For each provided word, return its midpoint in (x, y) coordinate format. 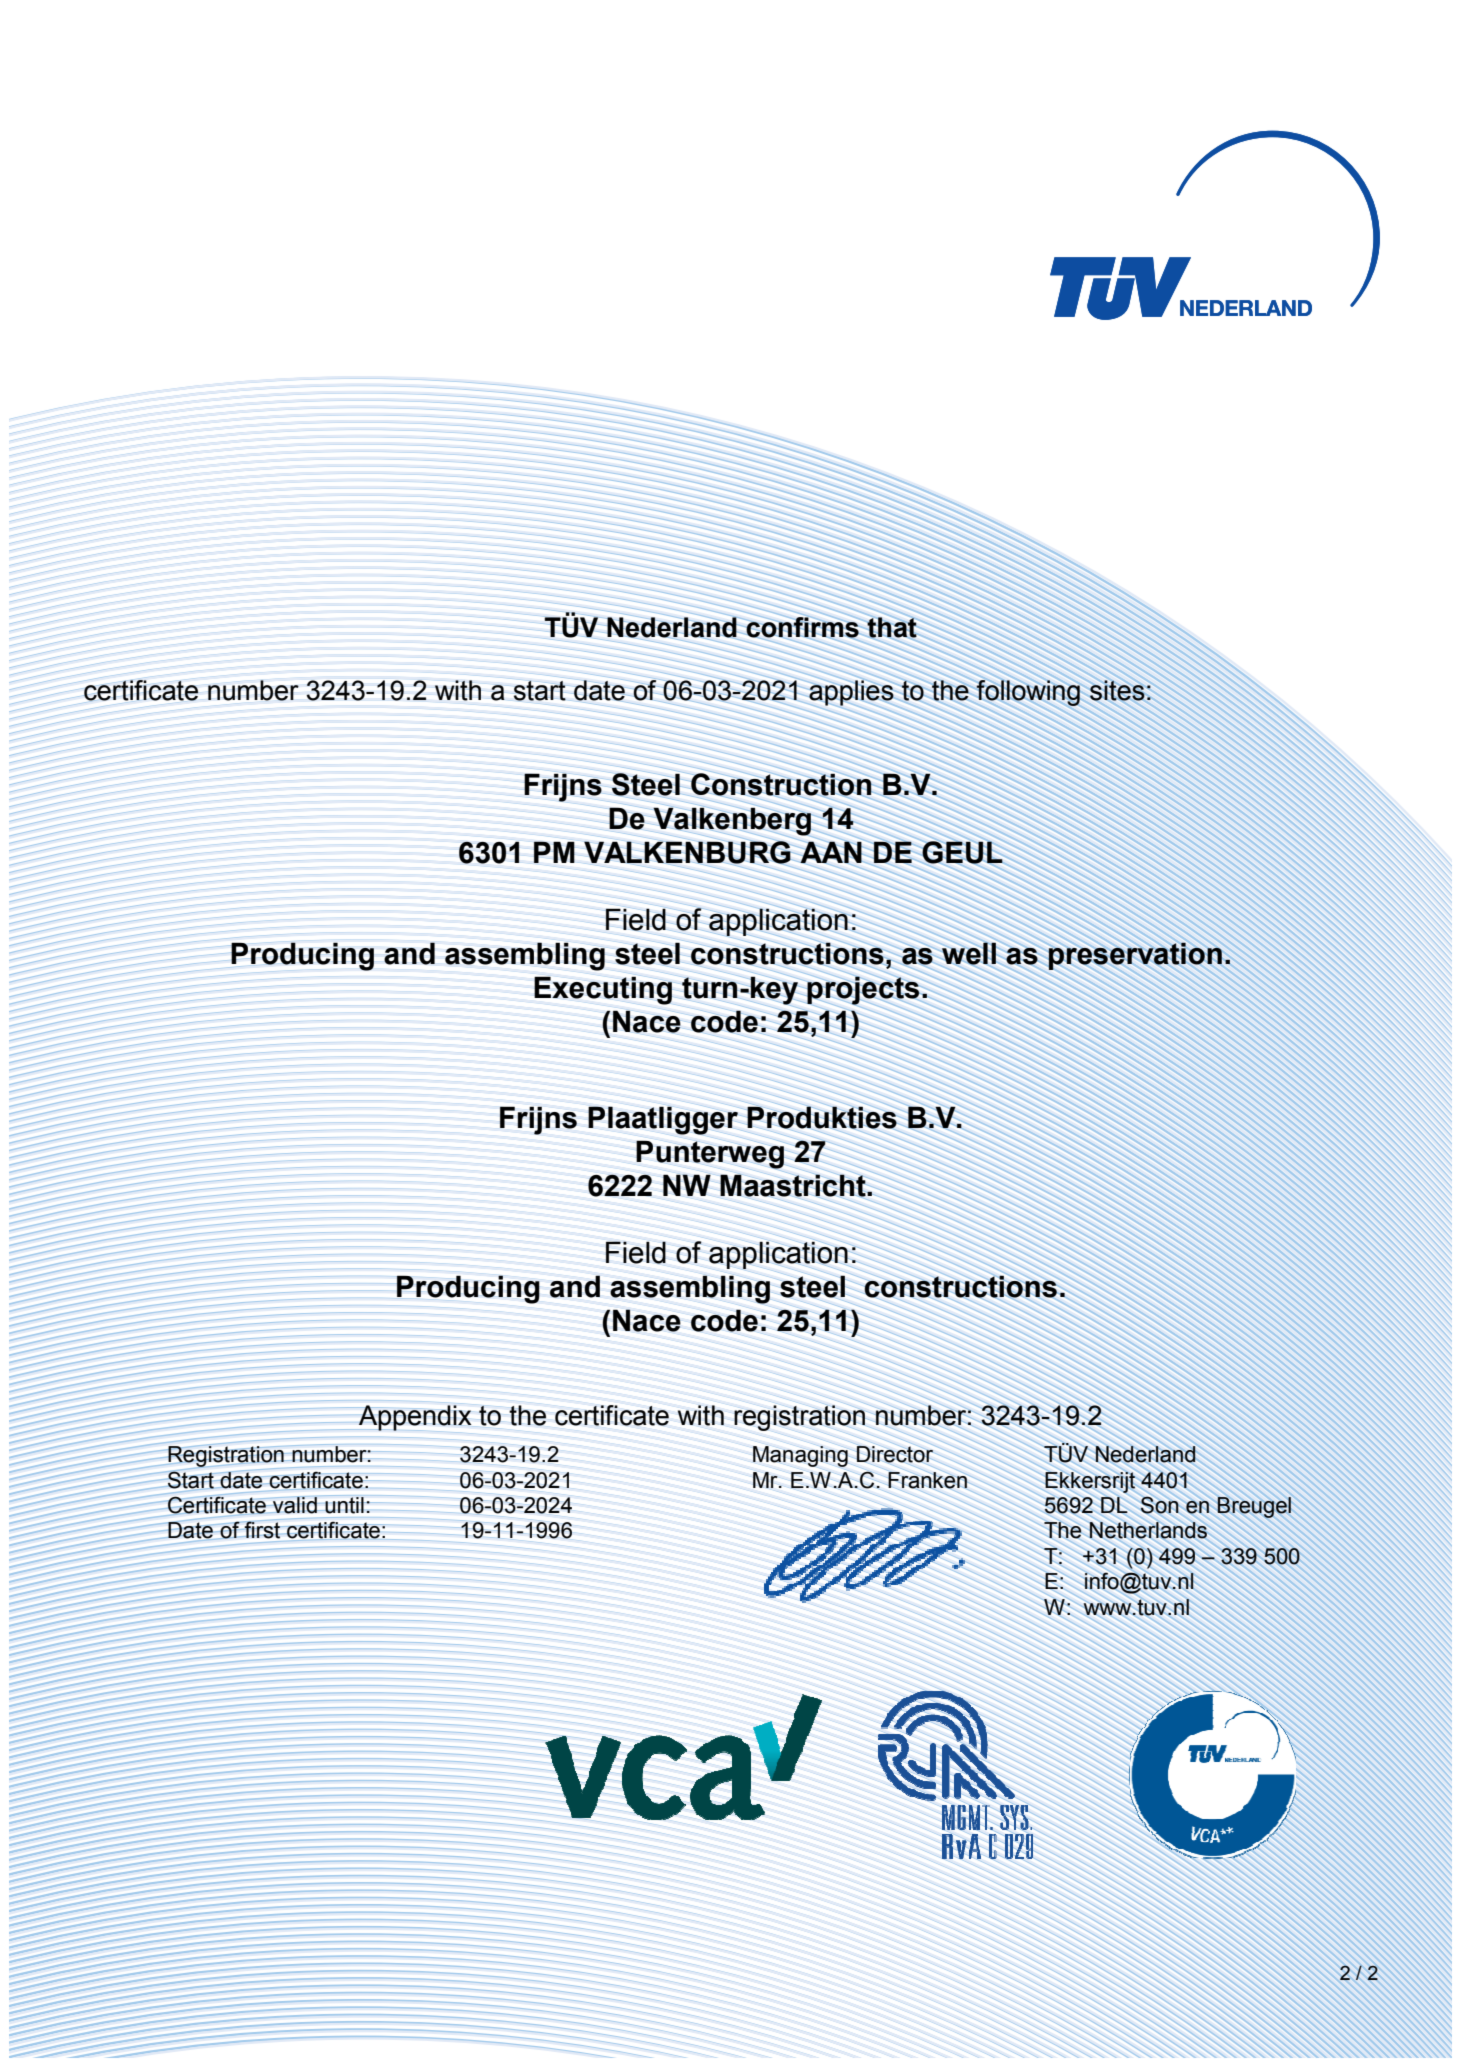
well (969, 953)
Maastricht (794, 1185)
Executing (603, 991)
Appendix (415, 1418)
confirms (802, 627)
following (1028, 693)
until (344, 1505)
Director (894, 1454)
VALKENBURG (687, 852)
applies (851, 693)
